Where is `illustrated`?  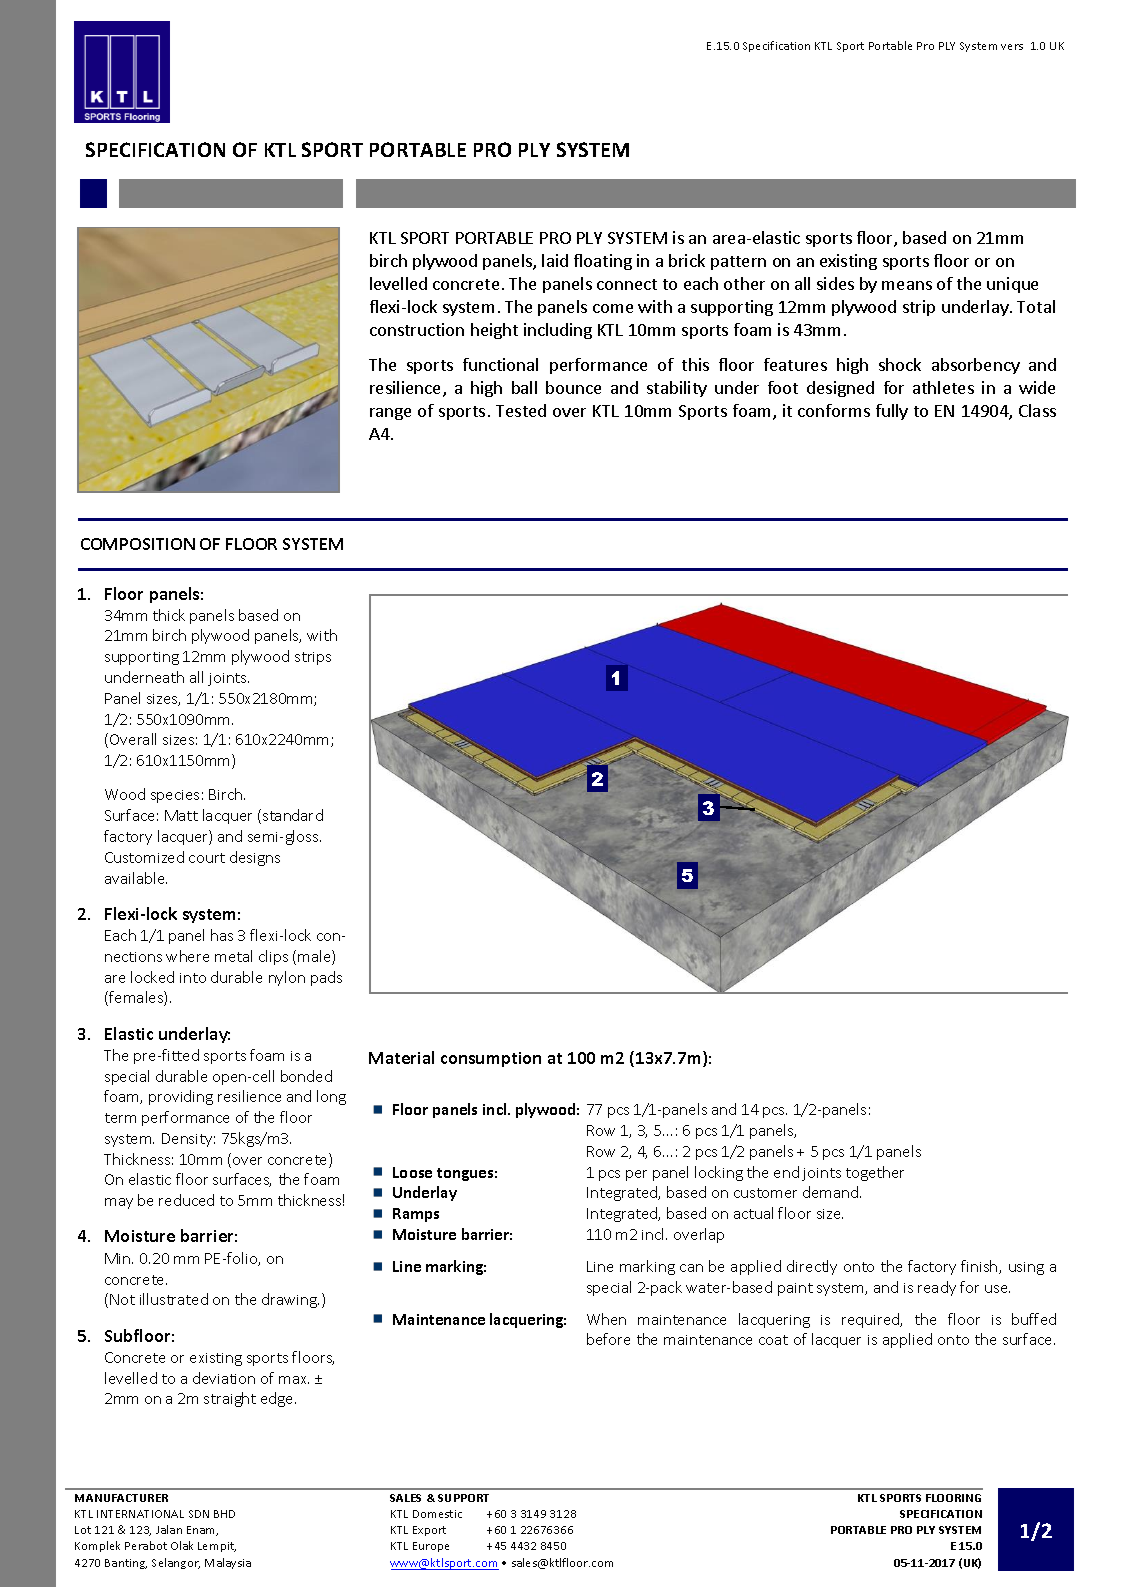
illustrated is located at coordinates (174, 1299).
